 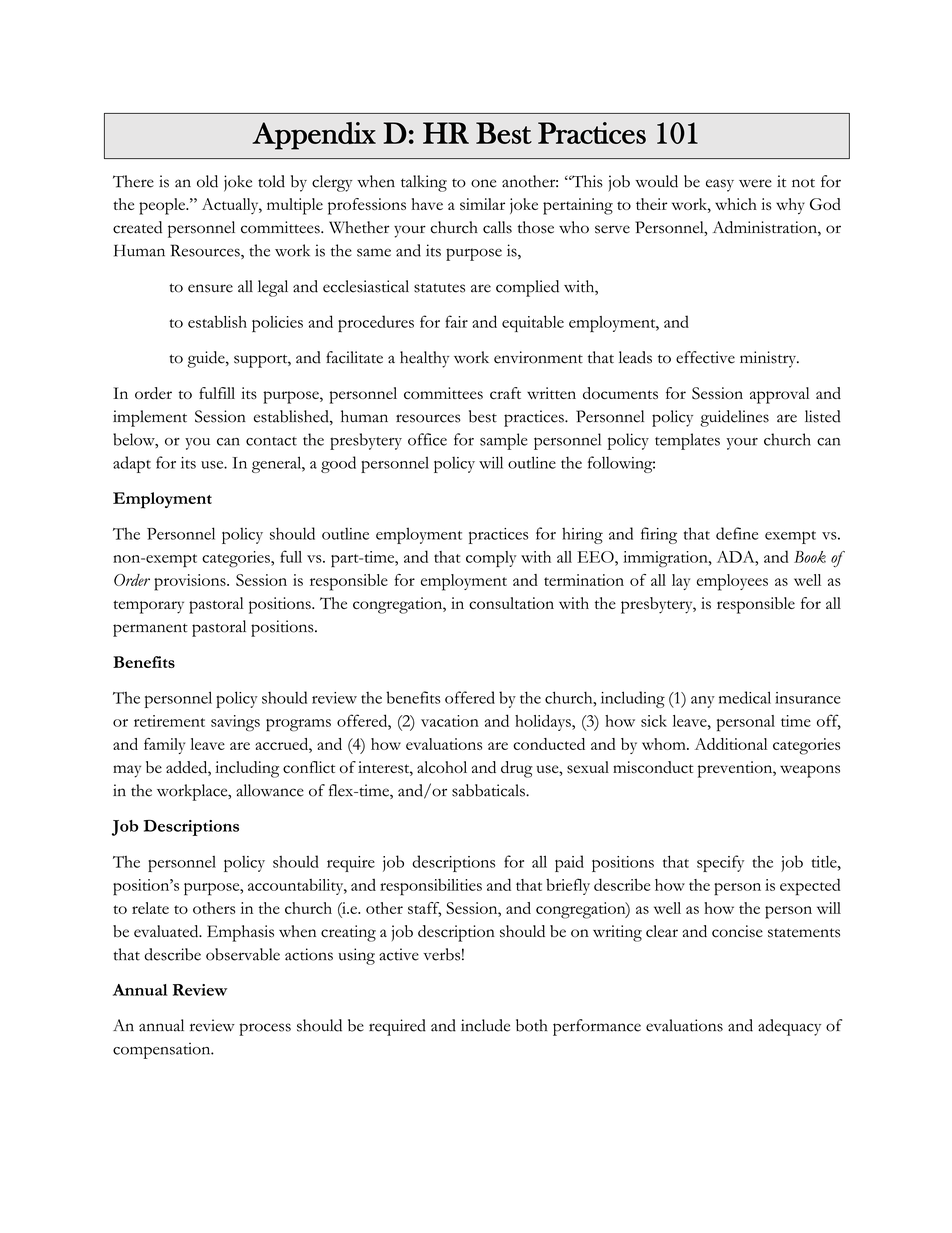 What do you see at coordinates (431, 887) in the page?
I see `responsibilities` at bounding box center [431, 887].
